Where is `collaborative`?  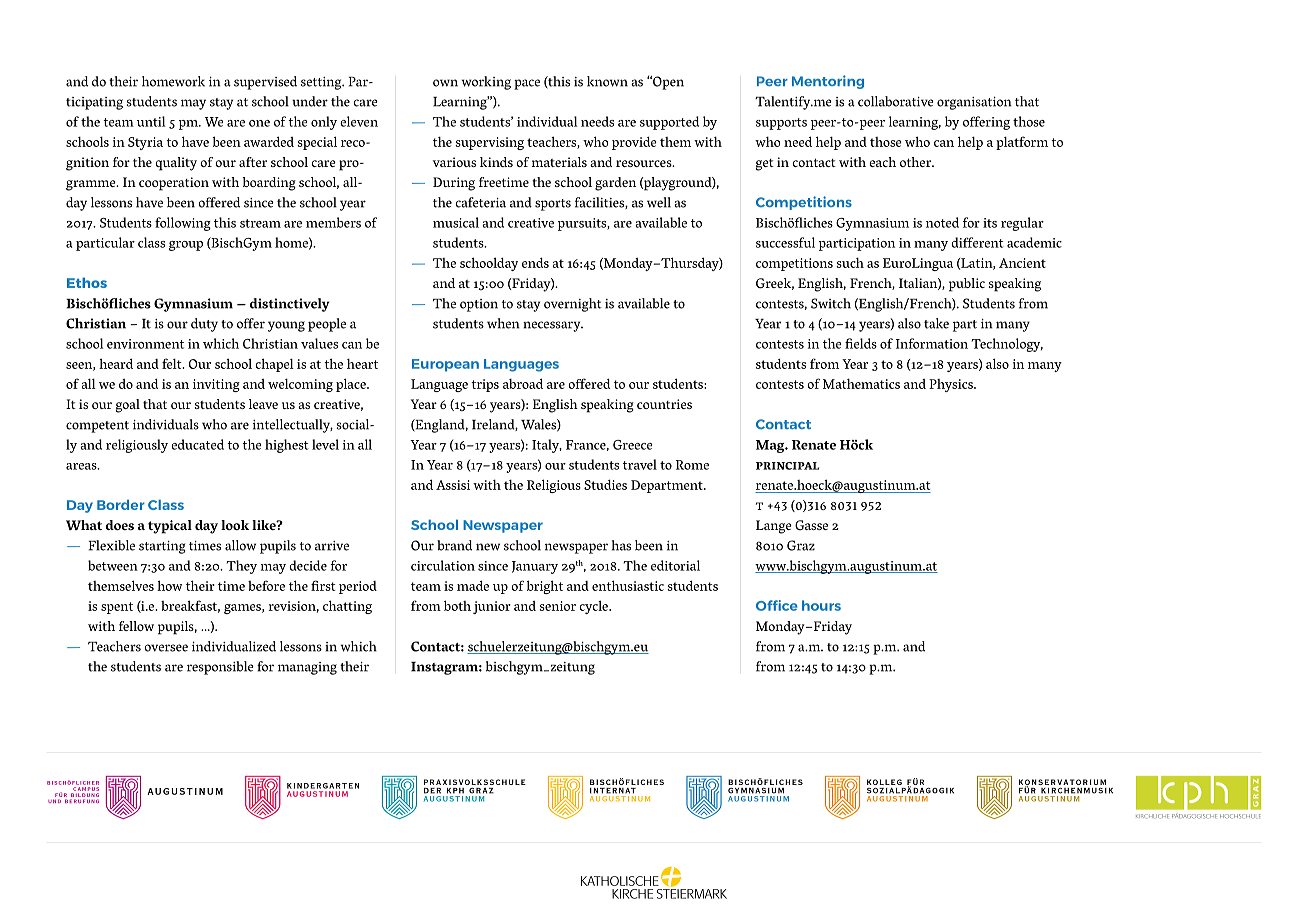
collaborative is located at coordinates (896, 101).
